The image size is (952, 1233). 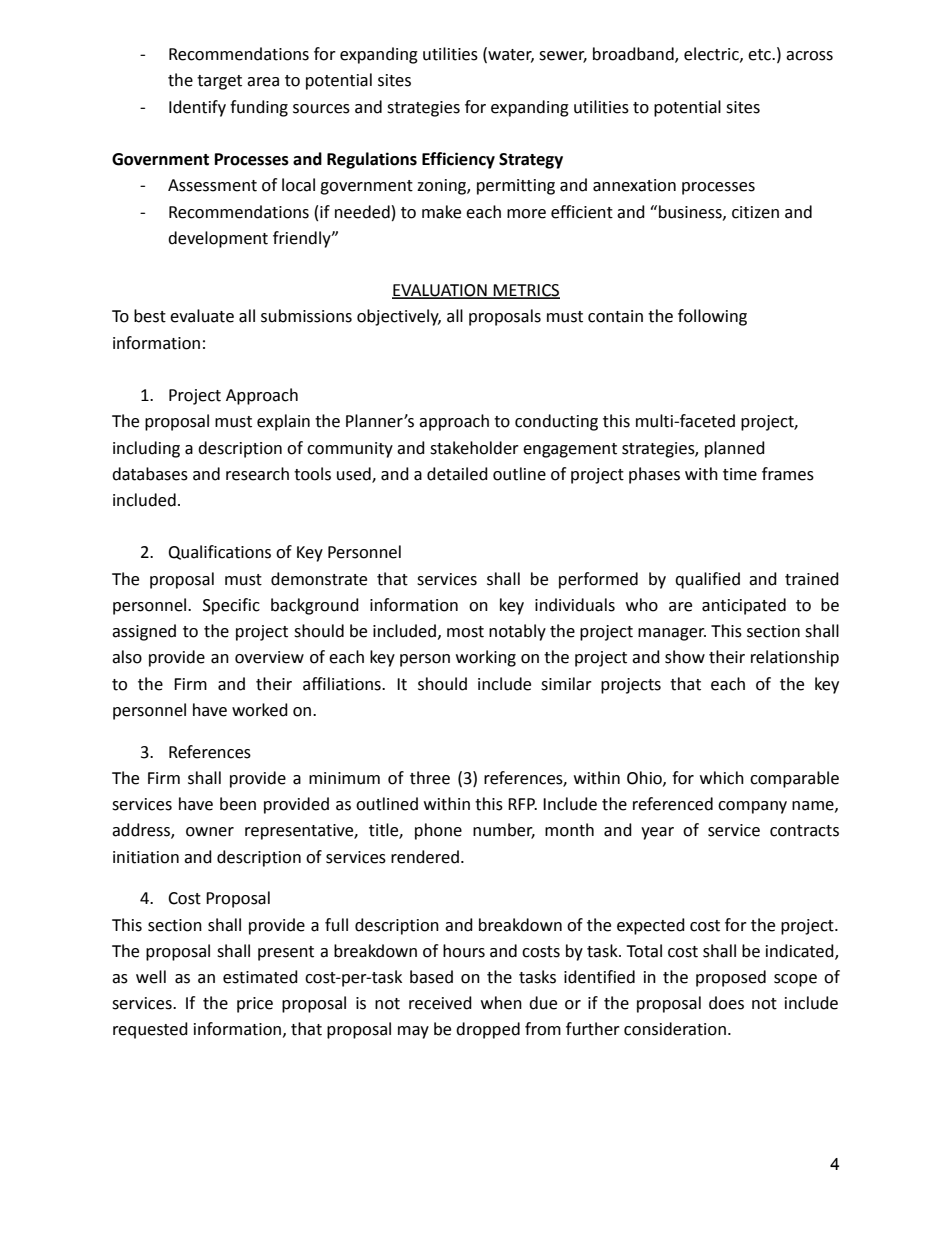 I want to click on sewer, so click(x=563, y=57).
